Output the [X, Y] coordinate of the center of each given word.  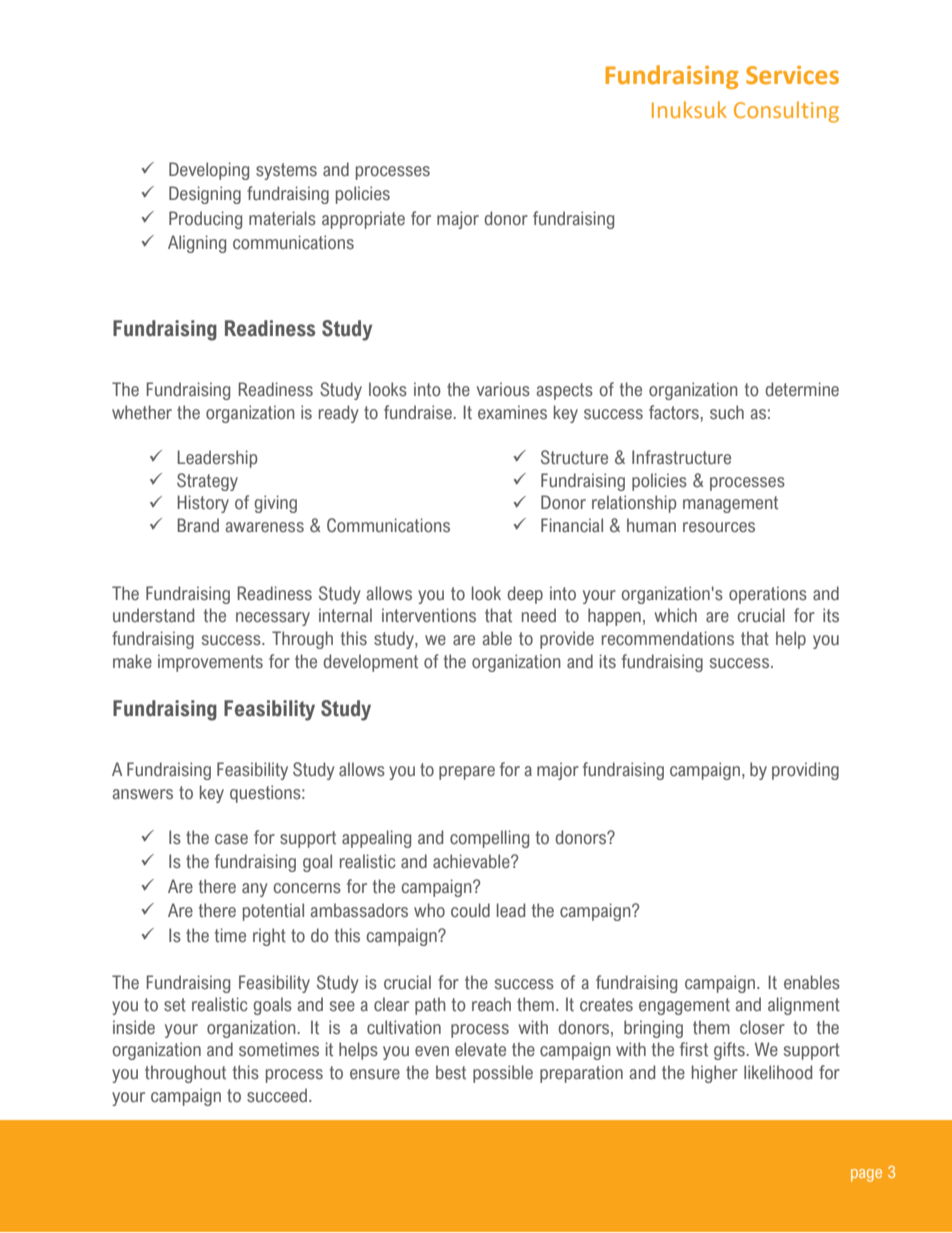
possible [503, 1074]
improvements [210, 663]
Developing [209, 171]
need [539, 615]
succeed [277, 1095]
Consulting [786, 112]
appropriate [363, 220]
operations [768, 595]
